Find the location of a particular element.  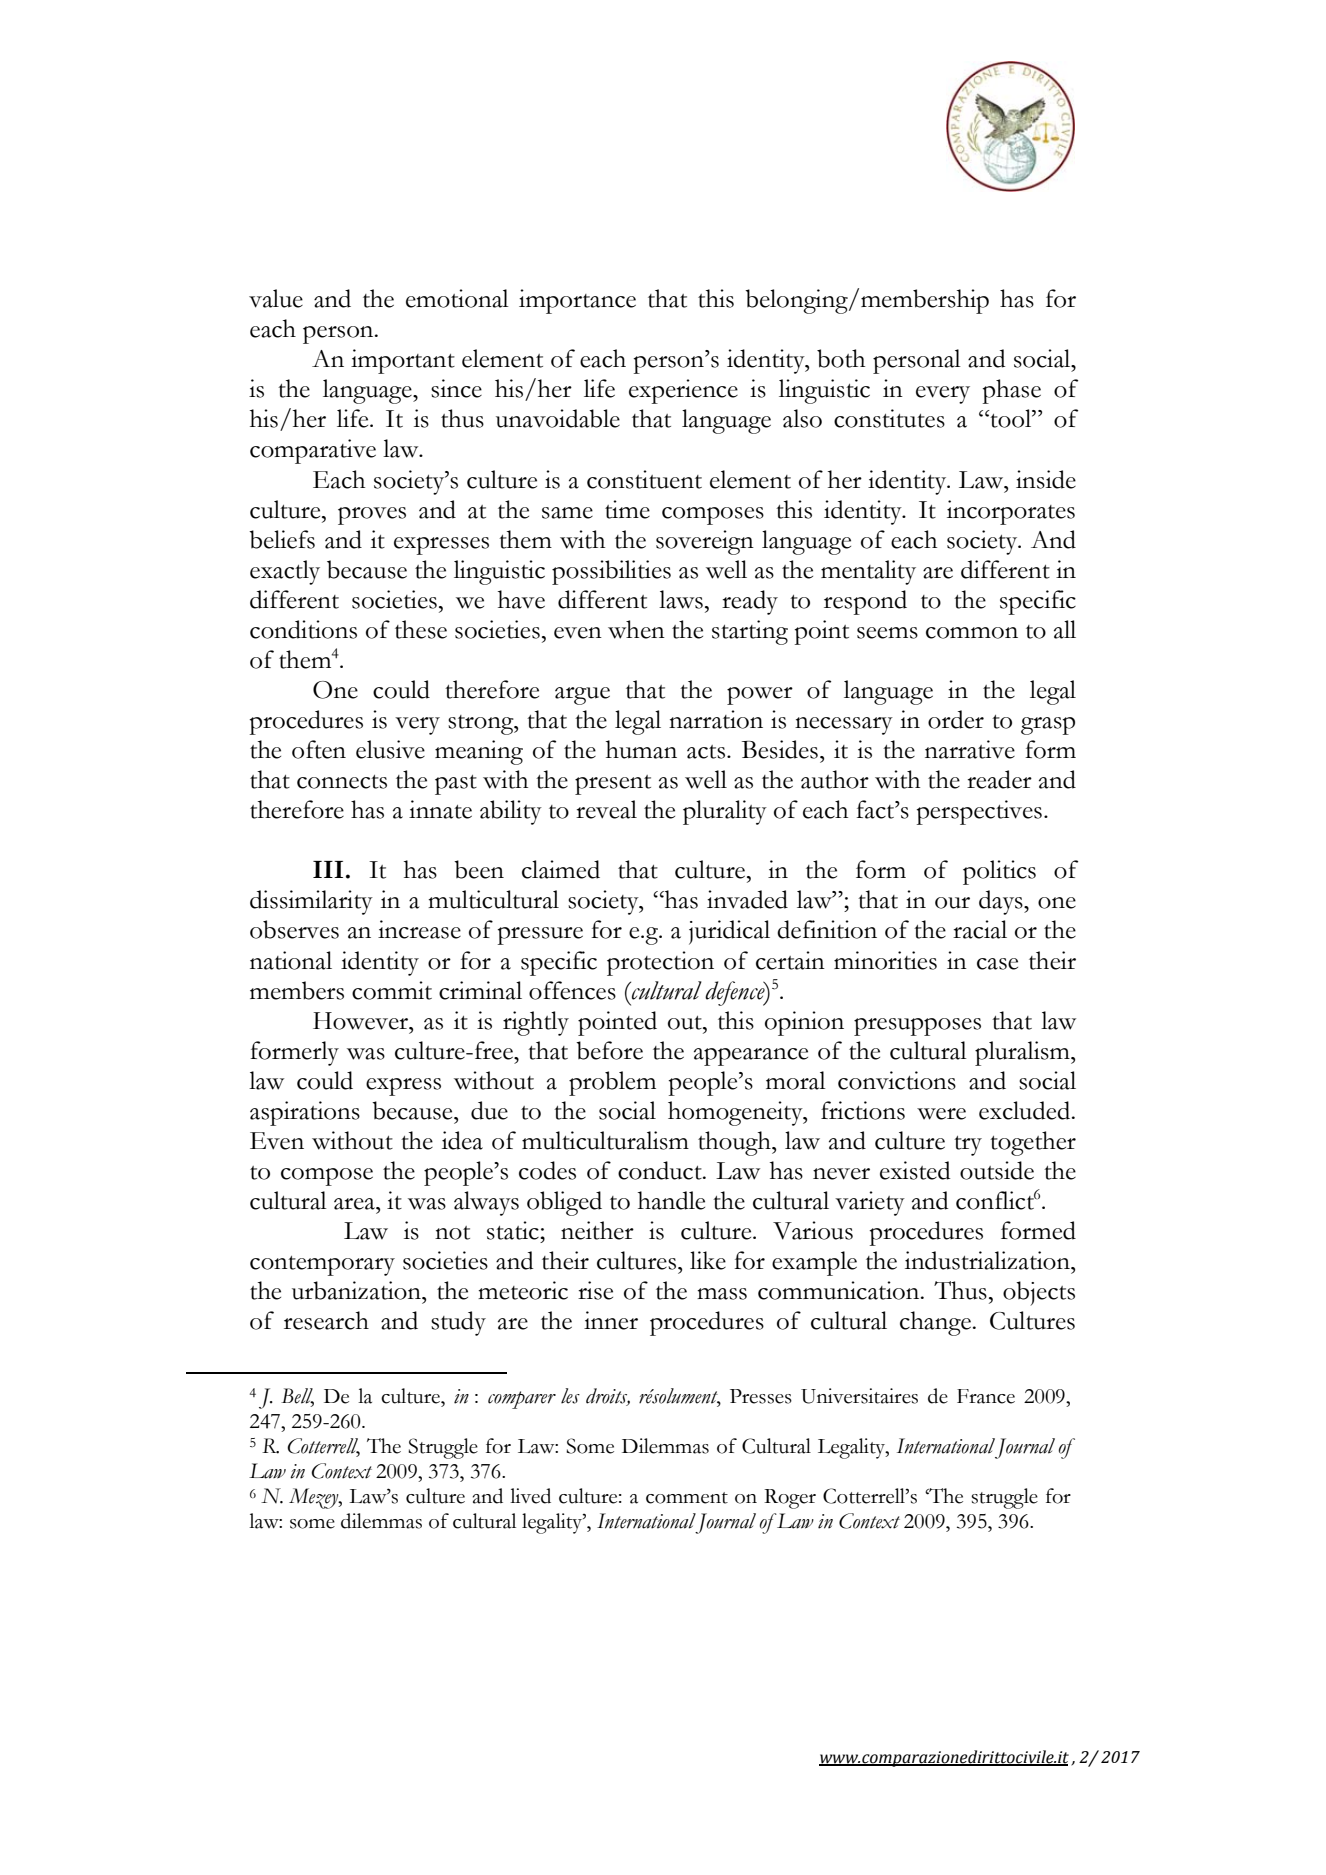

experience is located at coordinates (683, 391).
